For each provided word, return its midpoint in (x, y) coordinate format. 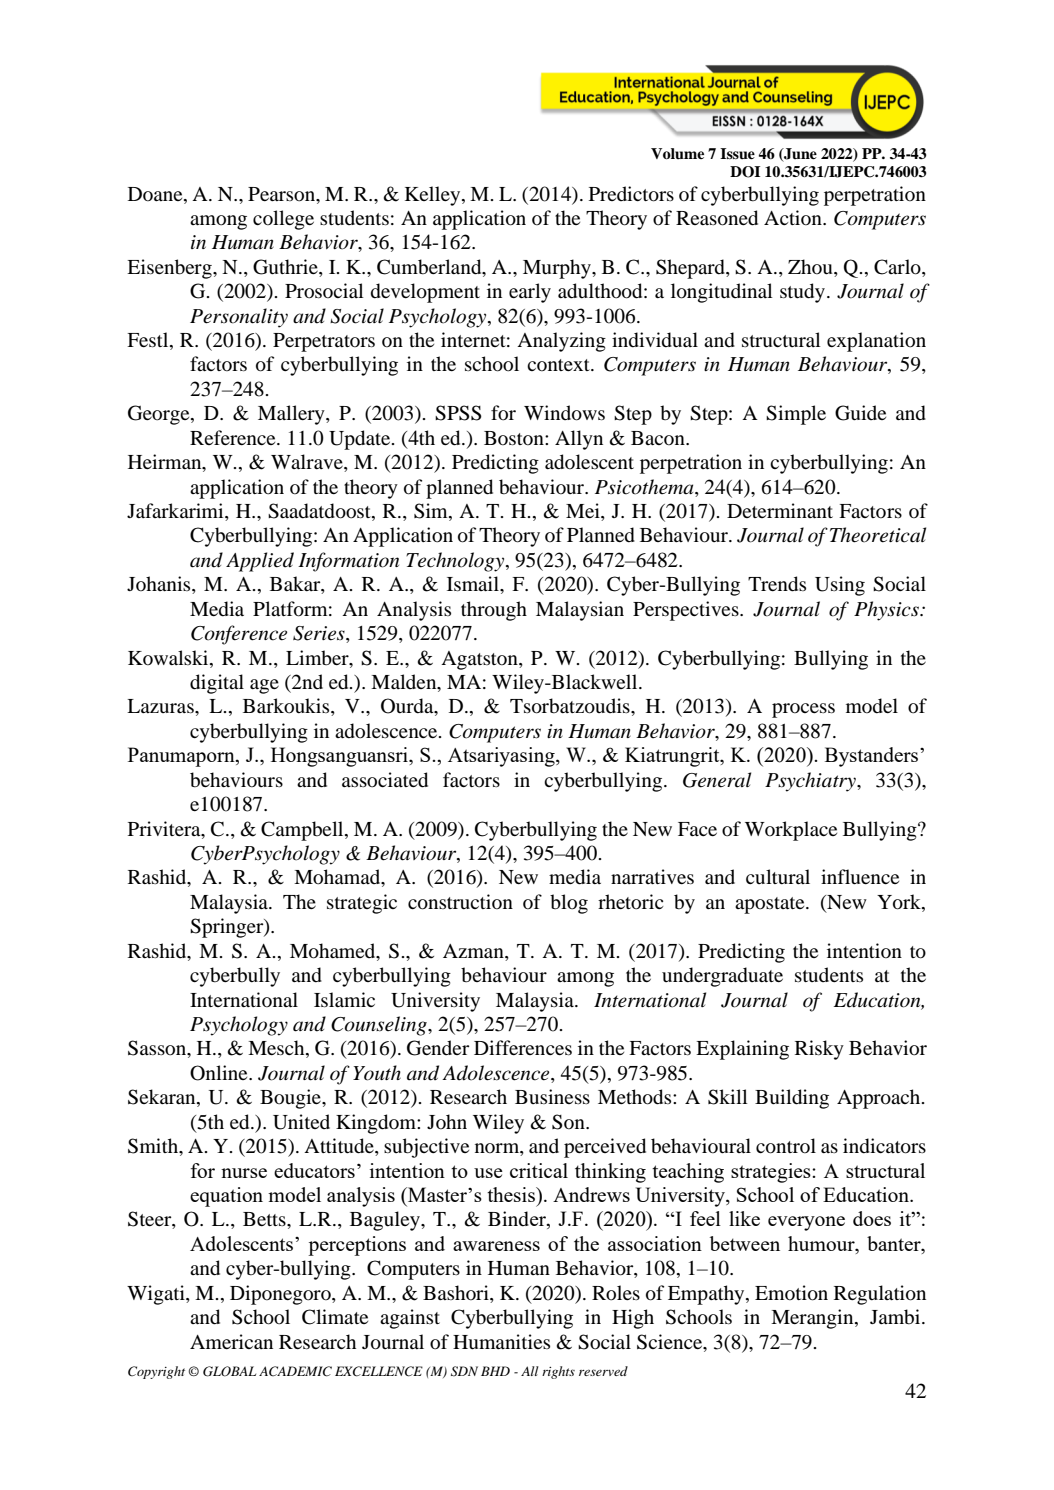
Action (794, 217)
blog (569, 904)
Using (840, 586)
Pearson (282, 194)
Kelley (434, 196)
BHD (495, 1371)
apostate (771, 905)
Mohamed (334, 951)
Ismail (474, 583)
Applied (260, 562)
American (231, 1341)
